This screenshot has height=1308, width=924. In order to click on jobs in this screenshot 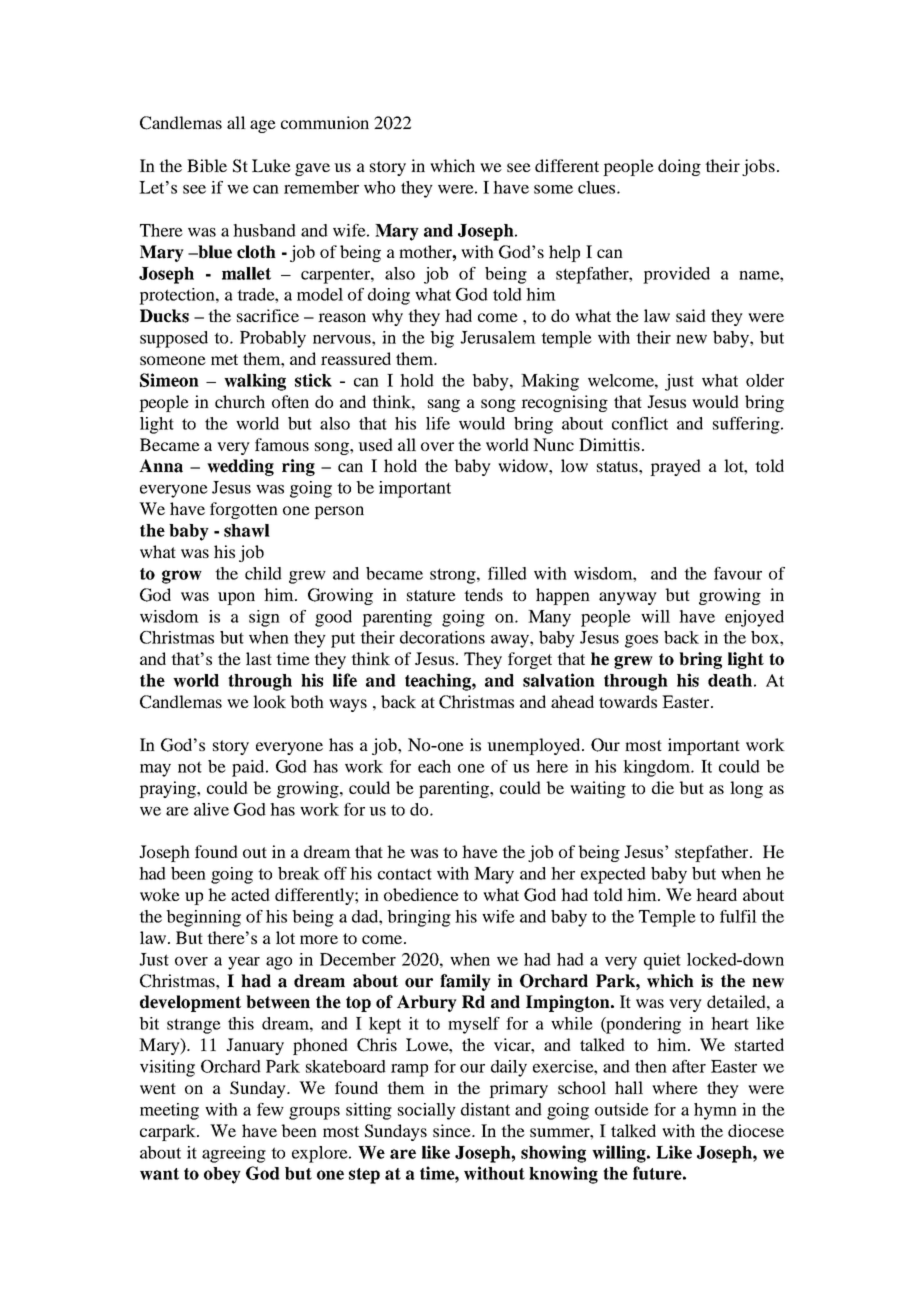, I will do `click(758, 167)`.
